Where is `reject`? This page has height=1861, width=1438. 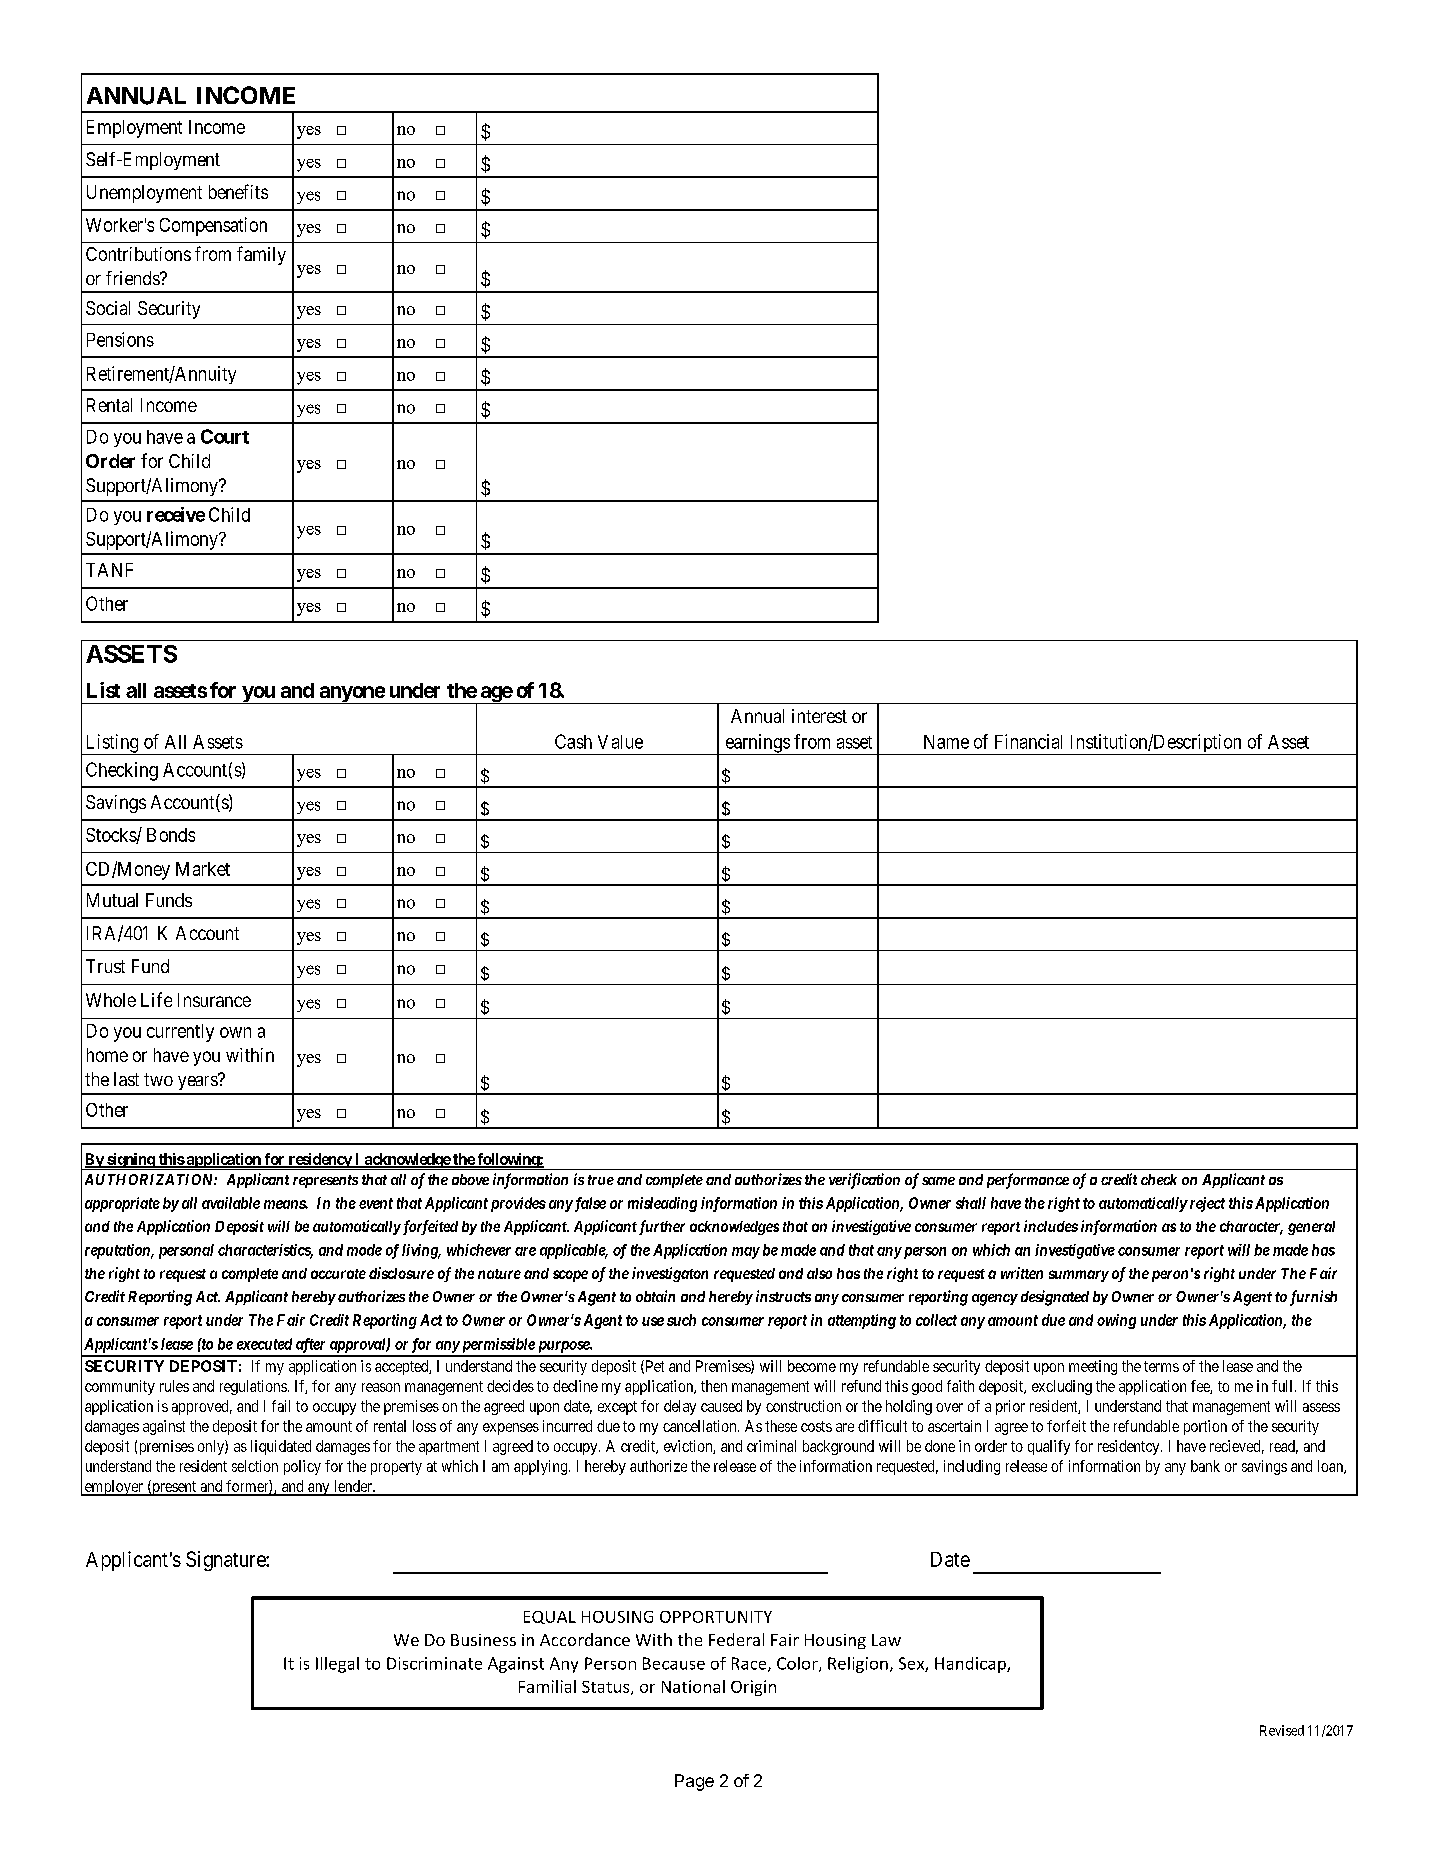
reject is located at coordinates (1206, 1204).
